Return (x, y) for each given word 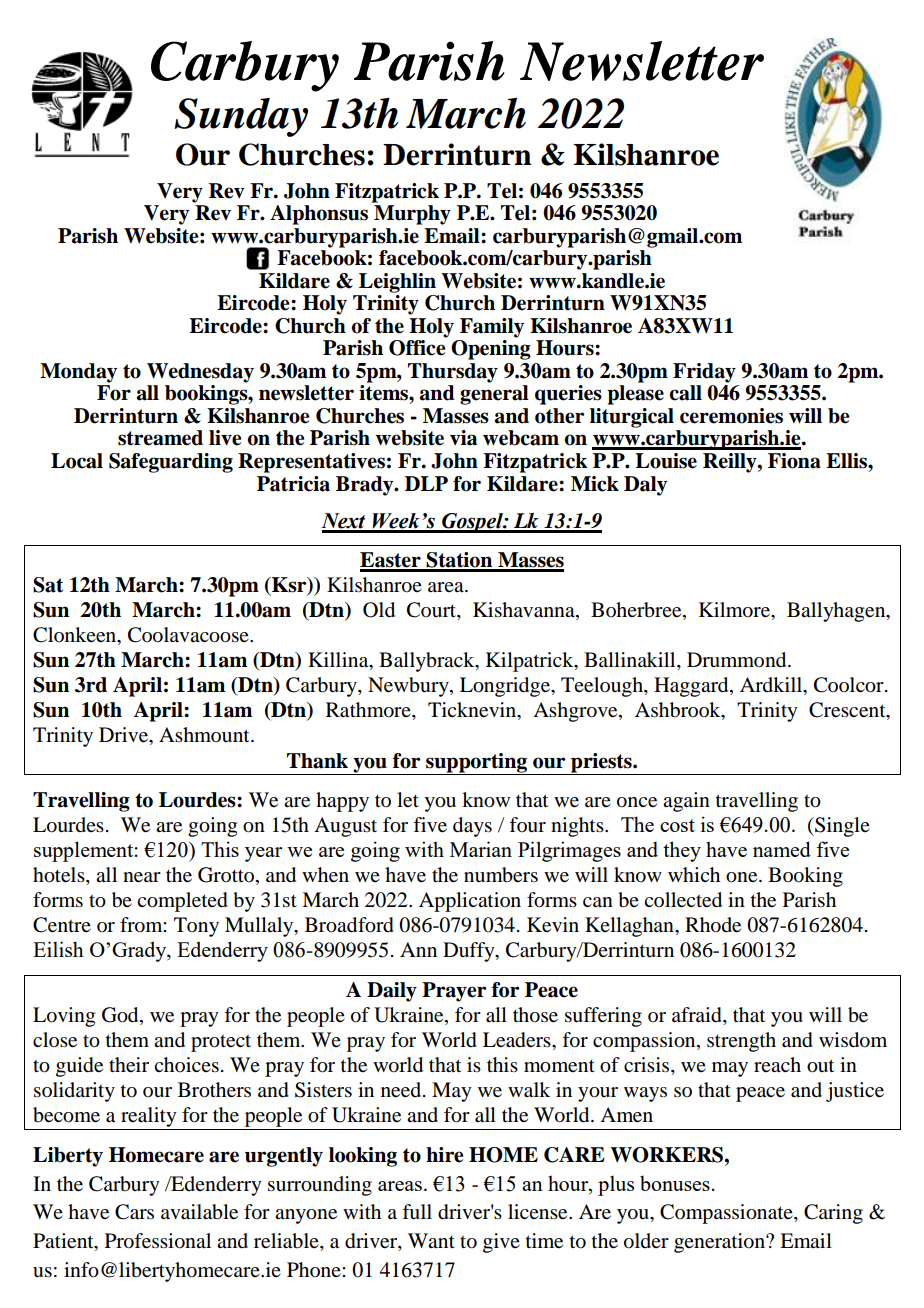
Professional (158, 1241)
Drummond (738, 660)
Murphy (412, 215)
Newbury (409, 687)
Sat (48, 585)
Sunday (241, 117)
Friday (704, 373)
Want (431, 1240)
